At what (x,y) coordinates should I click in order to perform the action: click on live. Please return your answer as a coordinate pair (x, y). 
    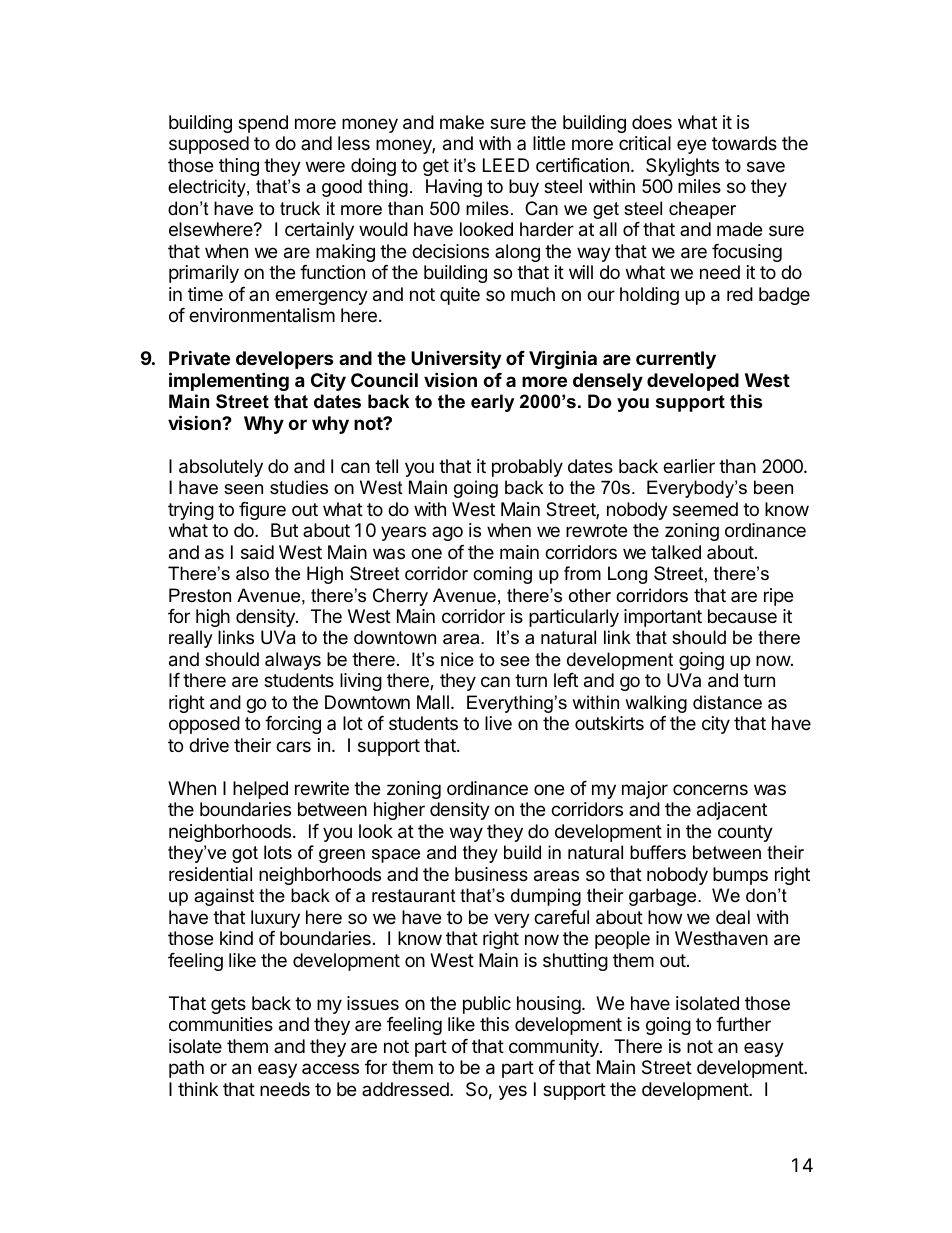
    Looking at the image, I should click on (498, 723).
